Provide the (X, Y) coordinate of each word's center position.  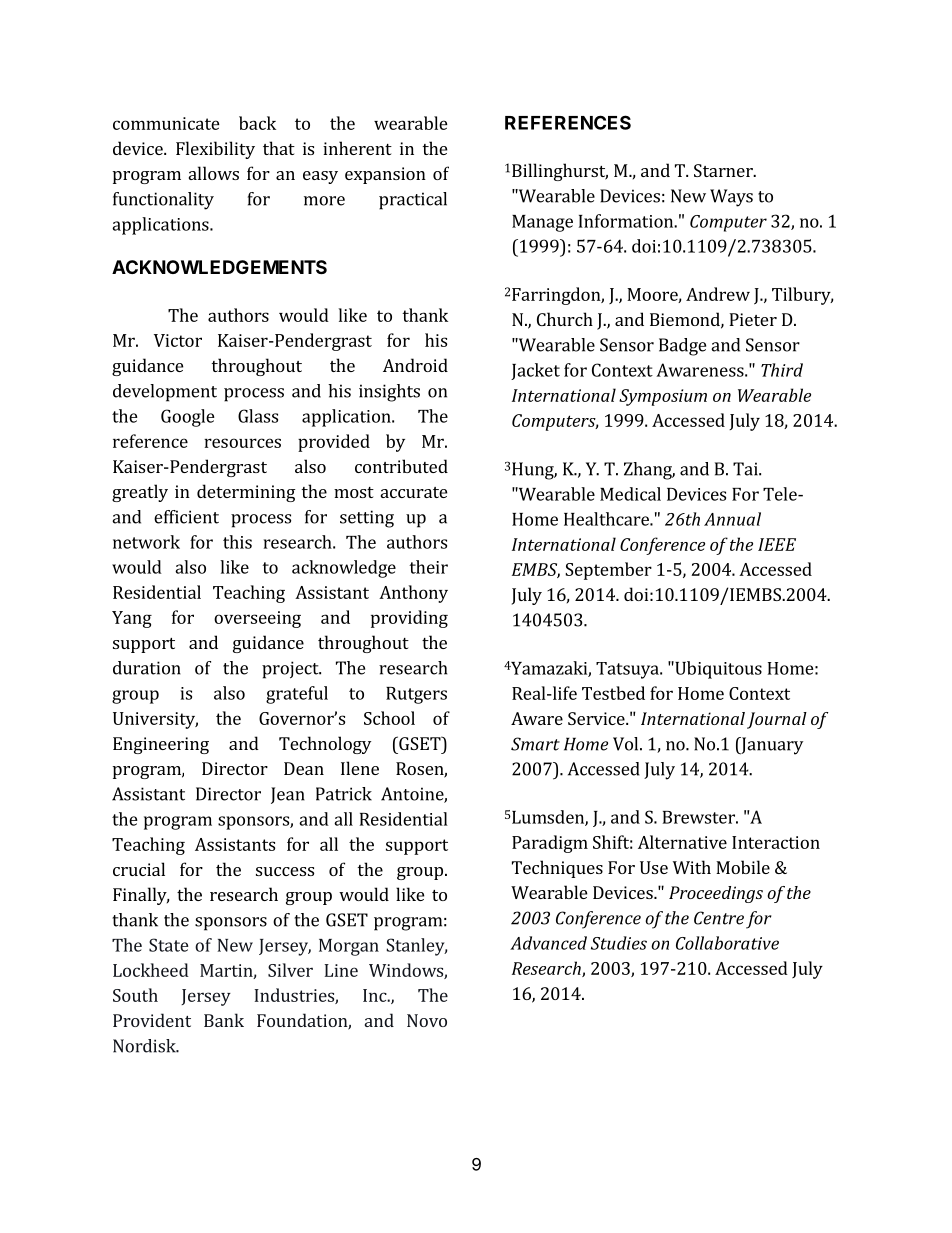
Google (188, 418)
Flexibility (215, 150)
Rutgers (416, 695)
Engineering (161, 745)
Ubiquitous (717, 670)
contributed (401, 466)
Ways (731, 198)
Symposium (663, 397)
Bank (224, 1020)
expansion (385, 175)
